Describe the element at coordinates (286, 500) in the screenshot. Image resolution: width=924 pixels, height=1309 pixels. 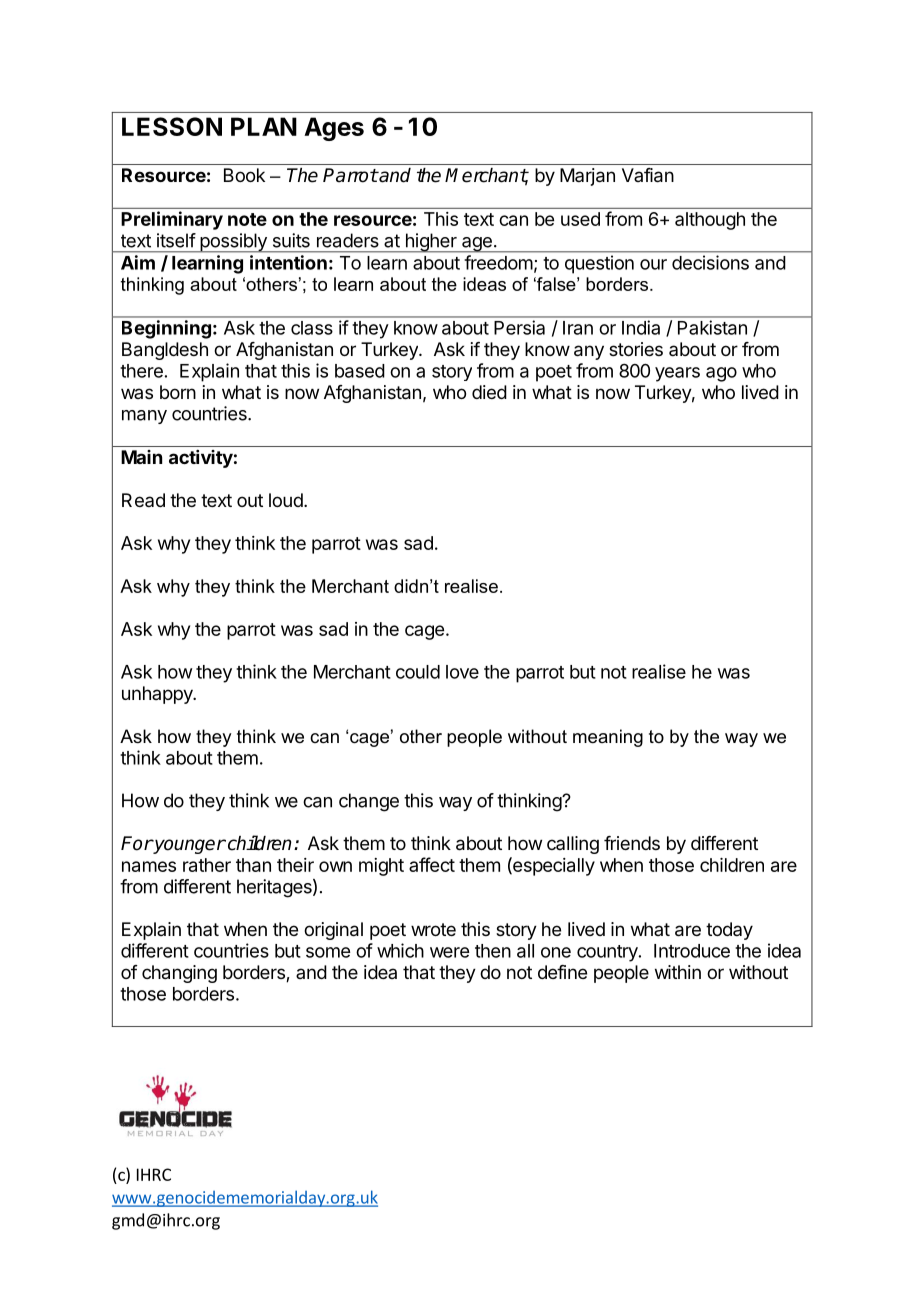
I see `loud` at that location.
